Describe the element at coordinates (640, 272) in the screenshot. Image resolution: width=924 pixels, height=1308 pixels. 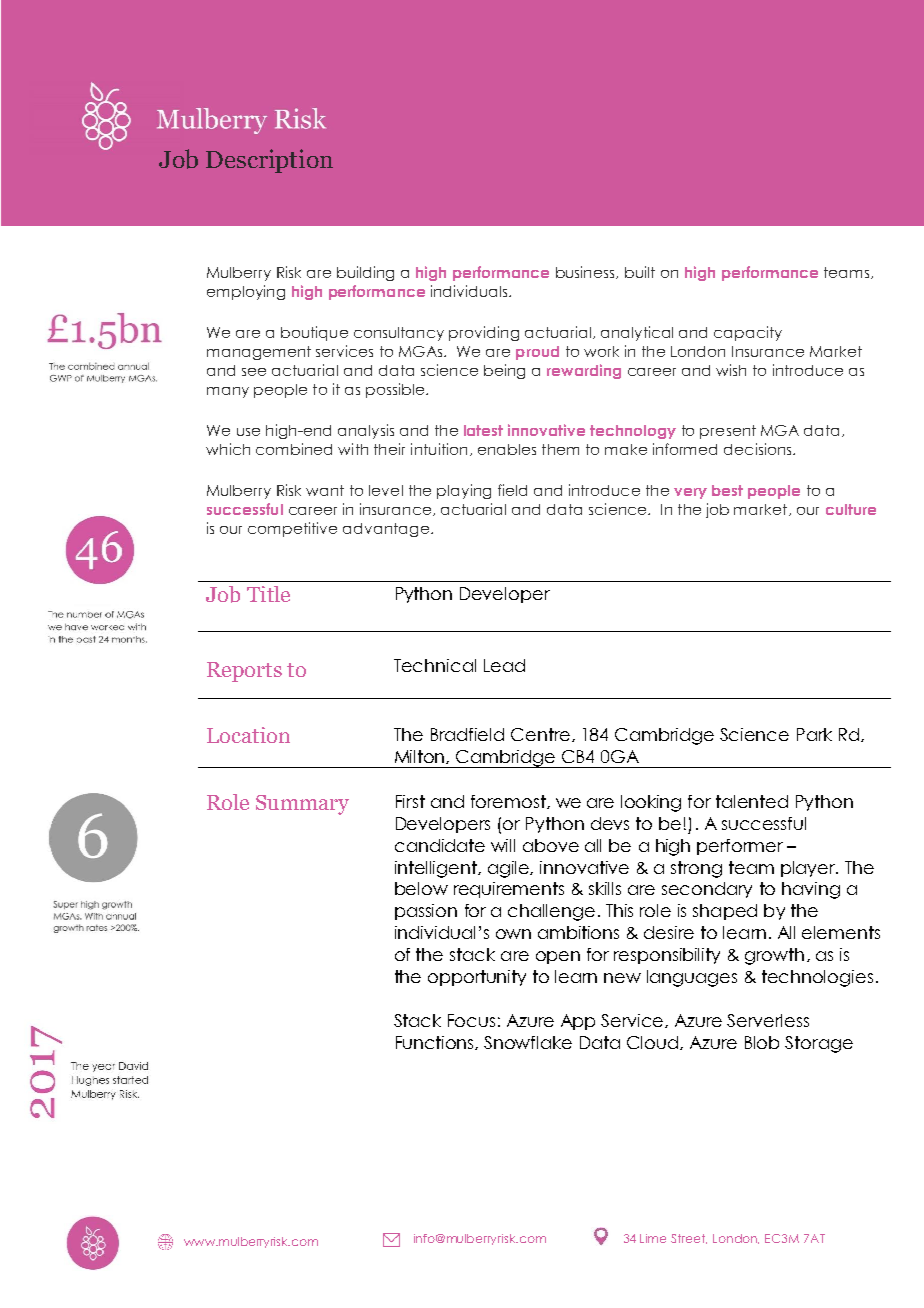
I see `built` at that location.
